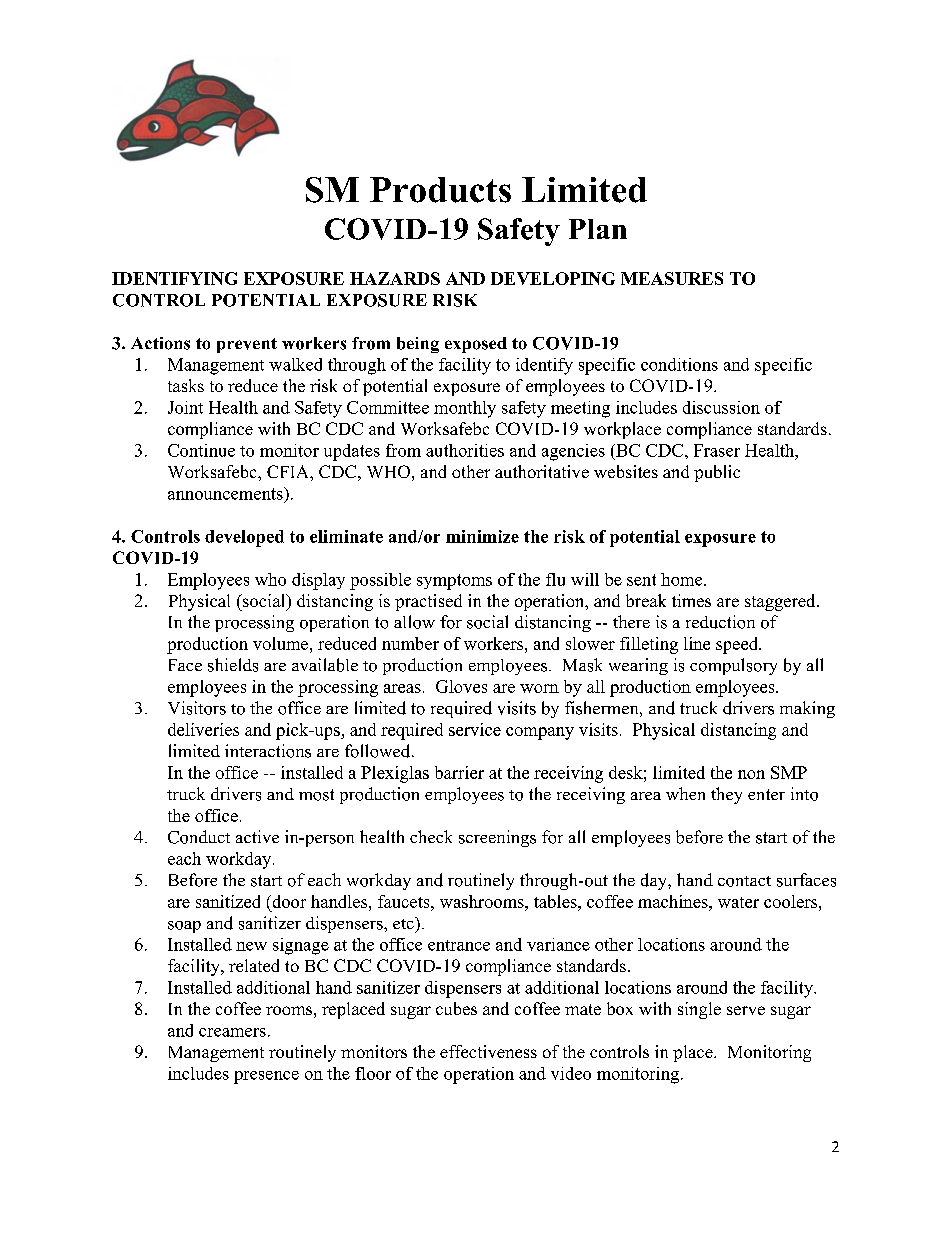 Image resolution: width=952 pixels, height=1233 pixels. I want to click on MEASURES, so click(672, 278).
